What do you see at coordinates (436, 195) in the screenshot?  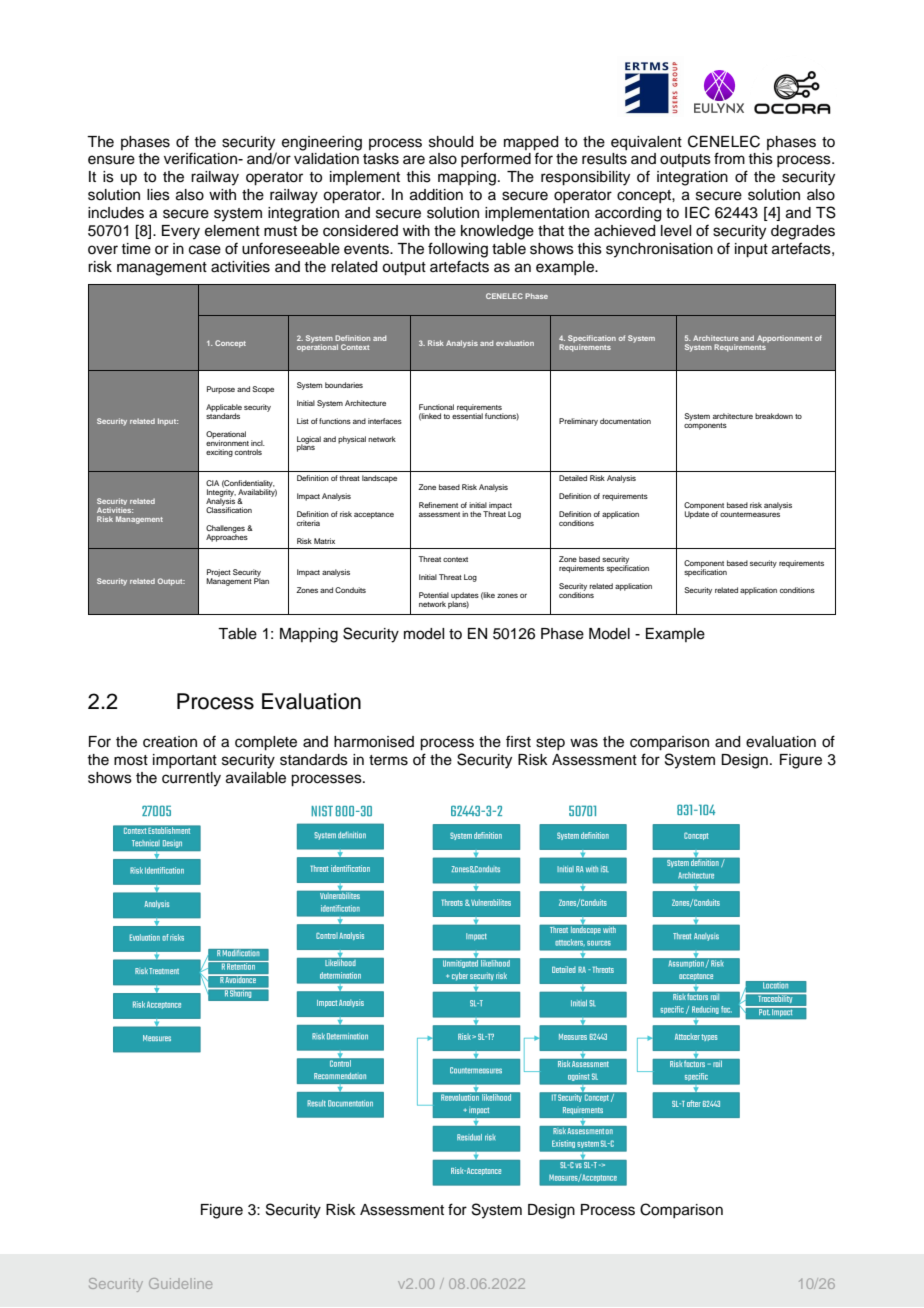 I see `addition` at bounding box center [436, 195].
